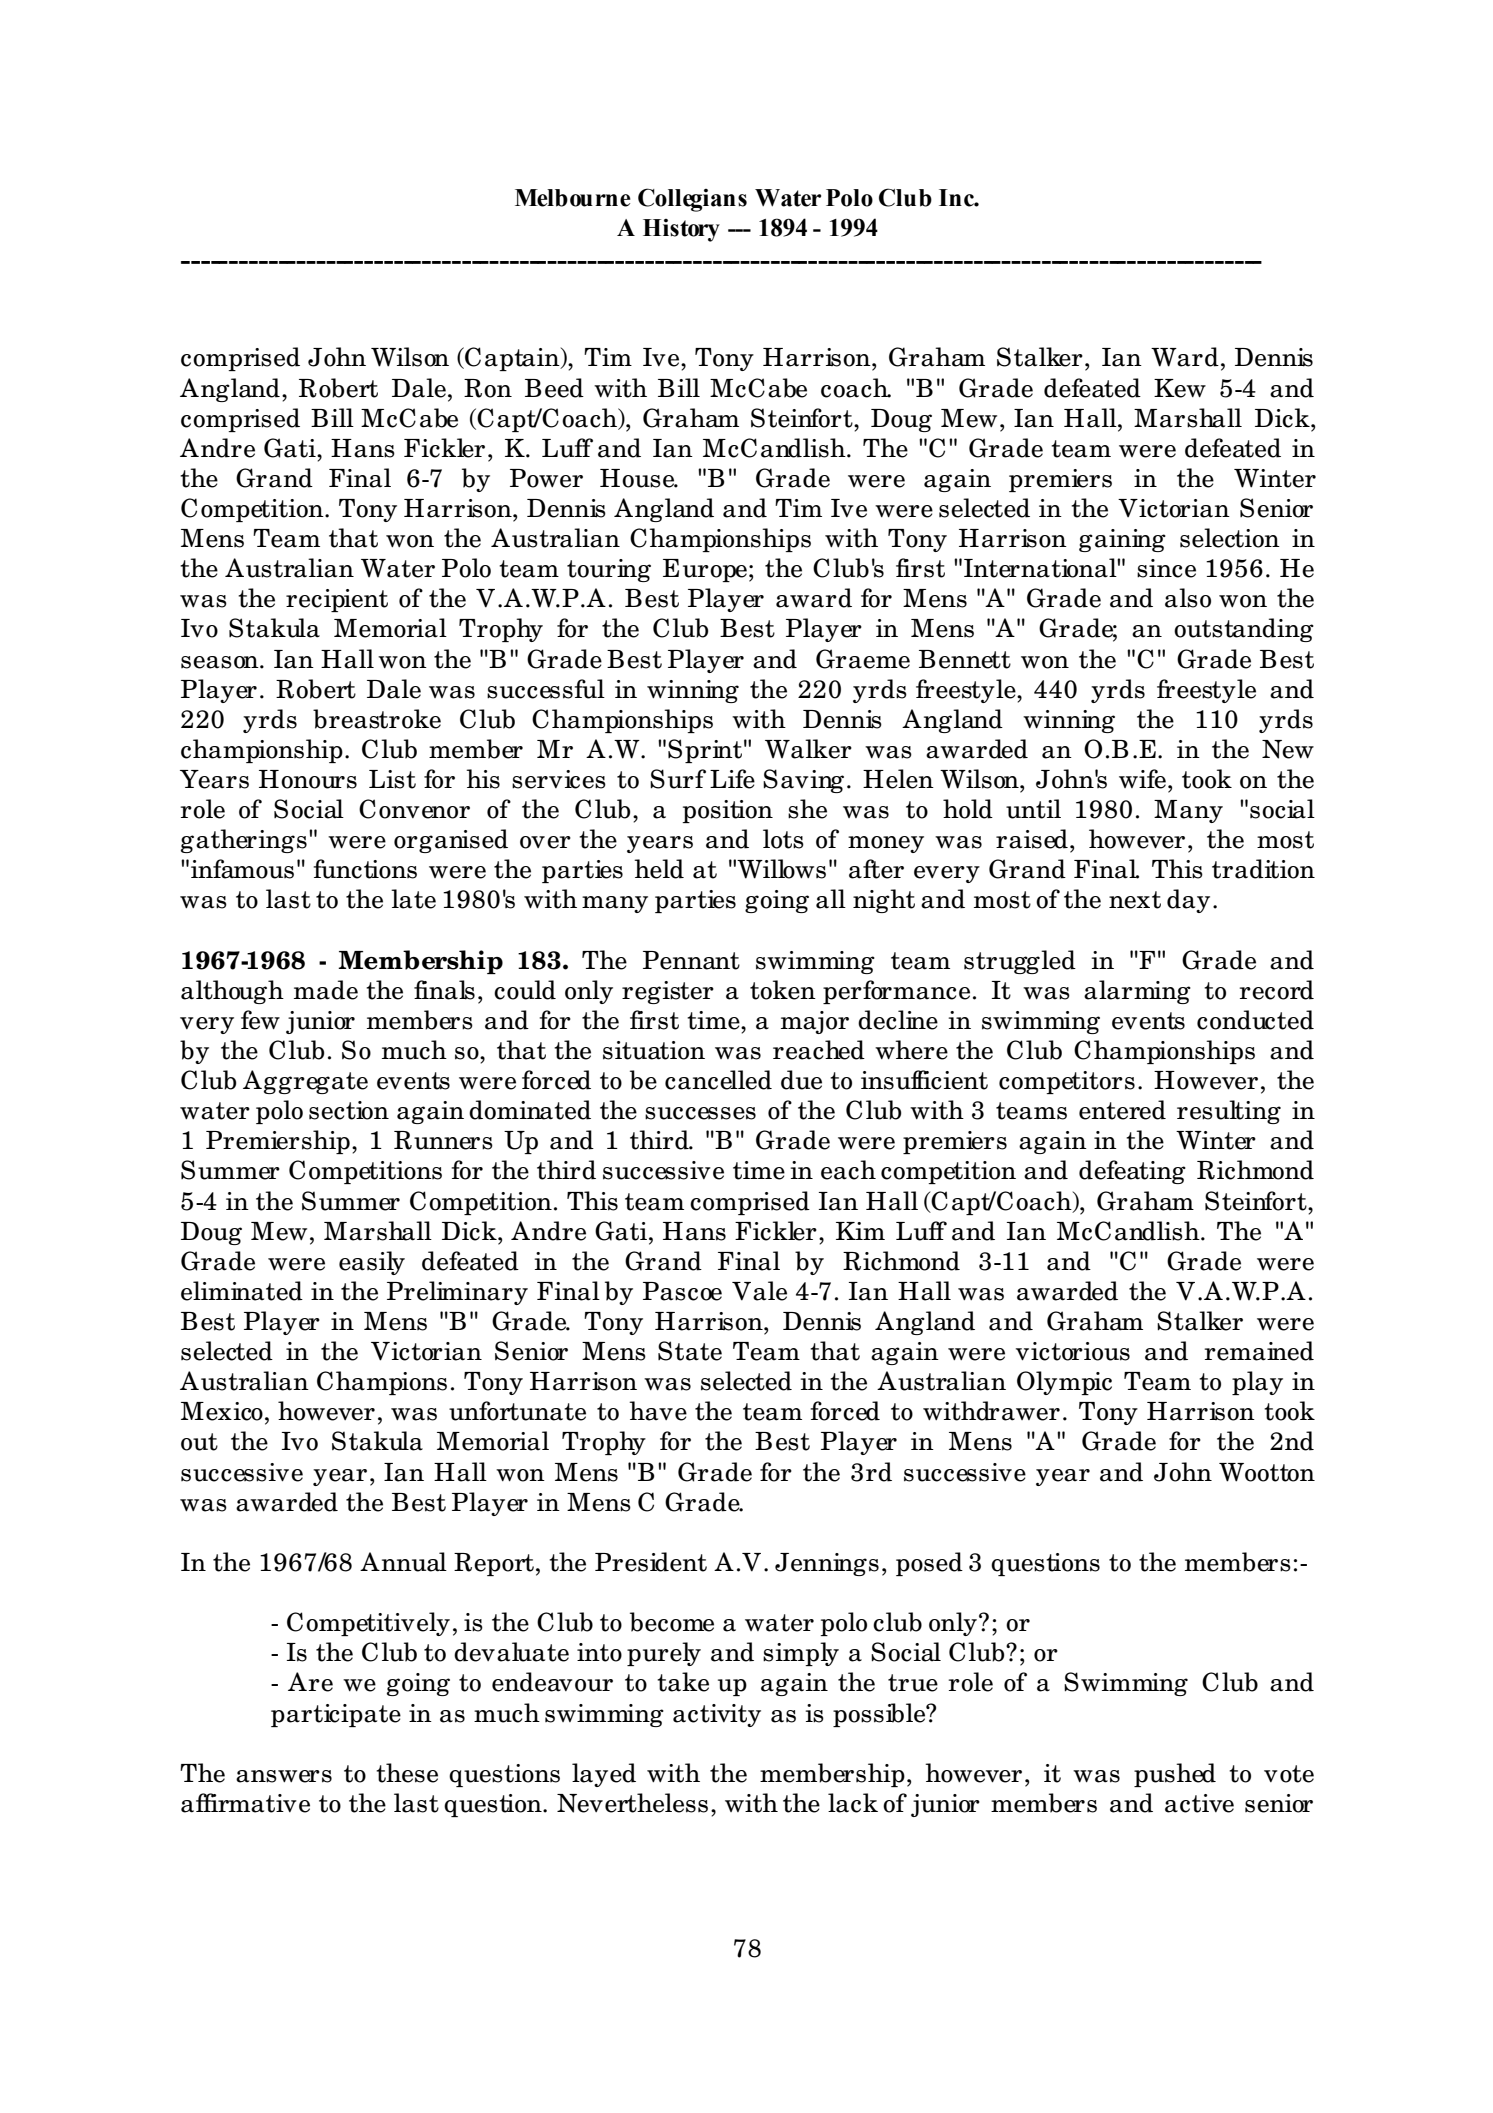 The height and width of the image is (2113, 1493). What do you see at coordinates (336, 1715) in the image?
I see `participate` at bounding box center [336, 1715].
